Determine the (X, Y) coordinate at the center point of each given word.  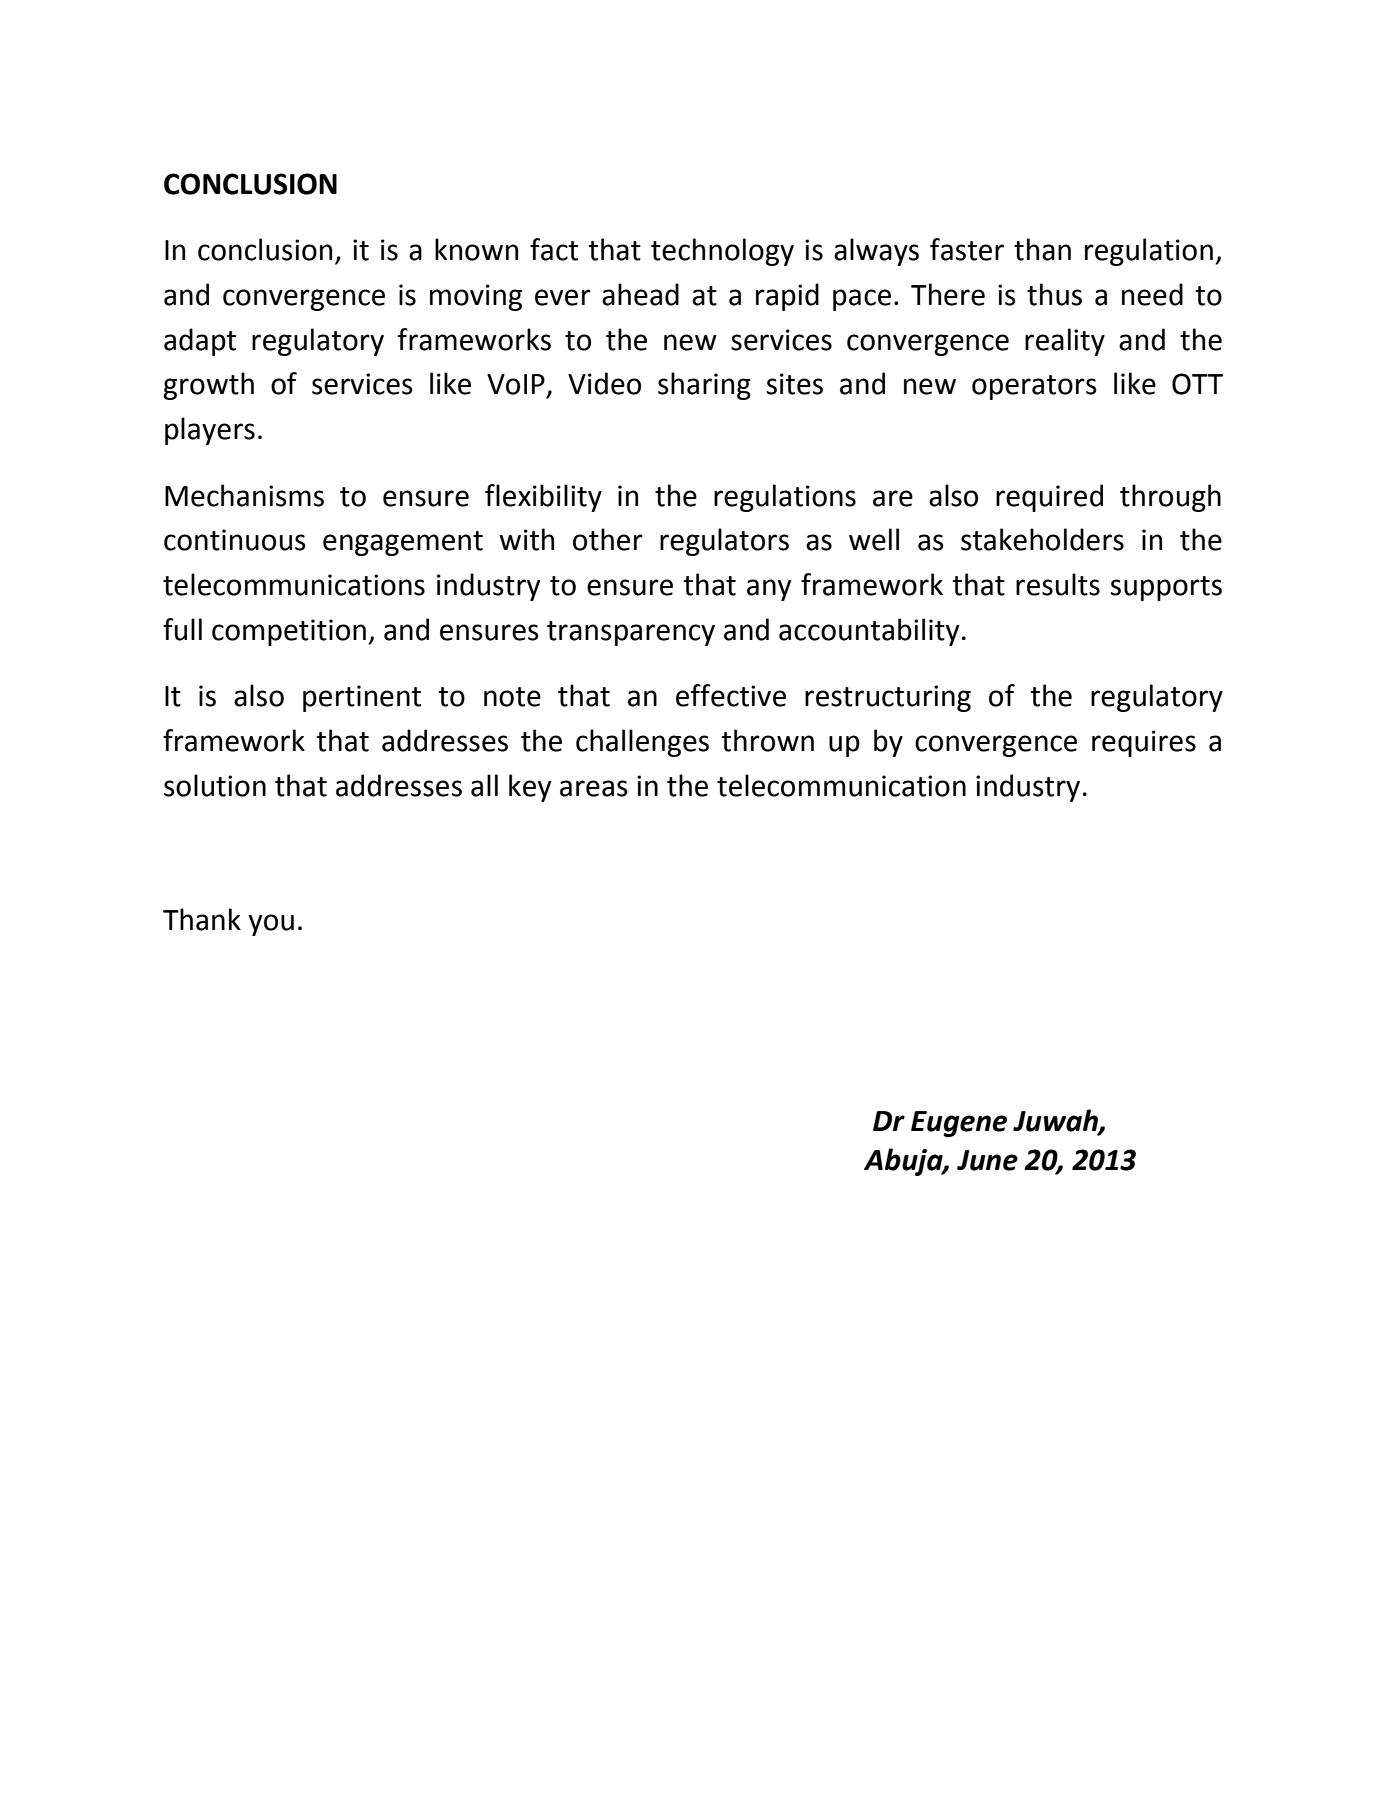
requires (1144, 743)
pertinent (362, 698)
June (987, 1160)
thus (1054, 294)
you (271, 925)
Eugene (959, 1124)
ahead (640, 294)
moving (476, 297)
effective (731, 695)
